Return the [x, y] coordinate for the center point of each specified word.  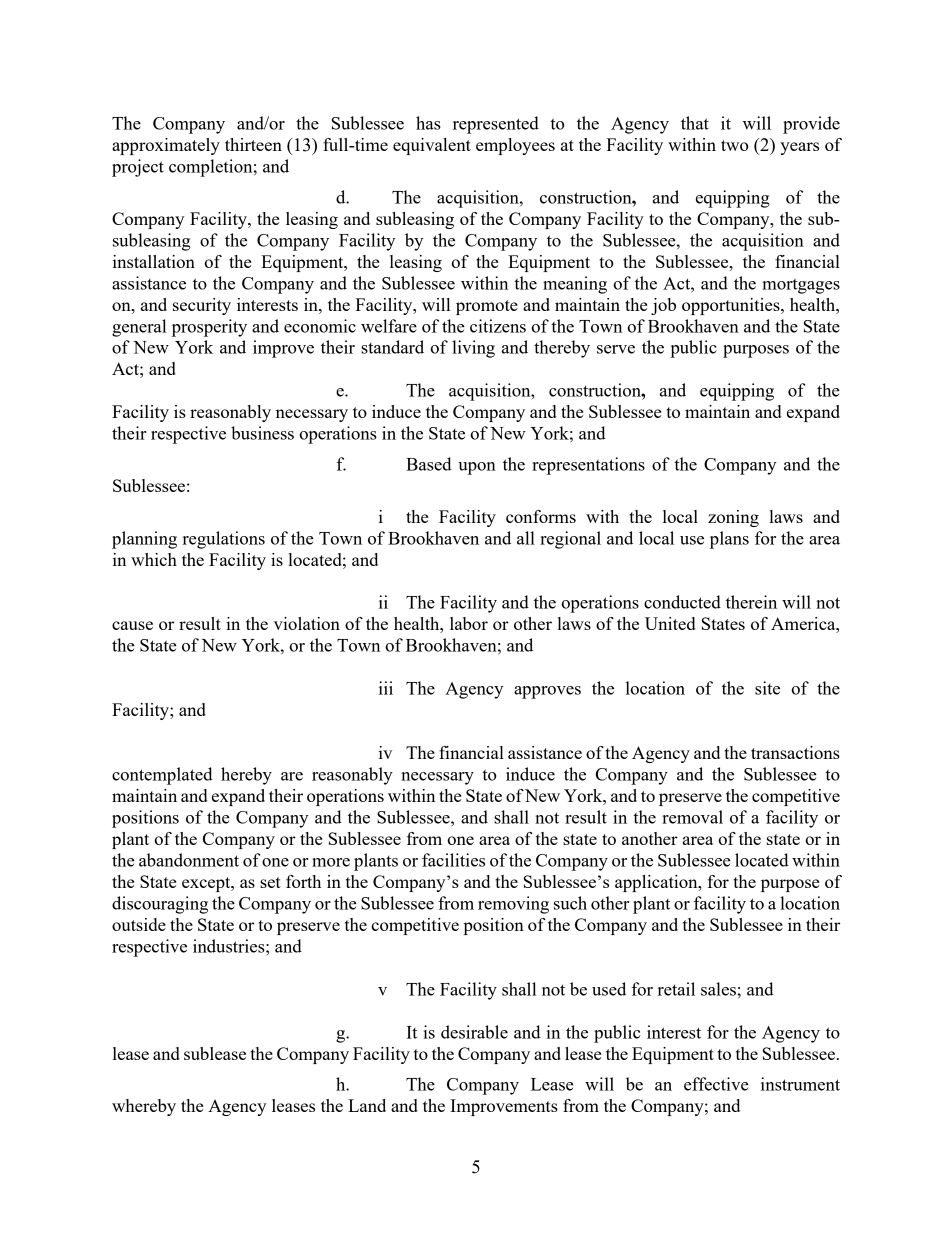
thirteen [253, 144]
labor [469, 623]
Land [367, 1105]
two [735, 145]
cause [132, 625]
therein [751, 602]
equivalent [432, 146]
